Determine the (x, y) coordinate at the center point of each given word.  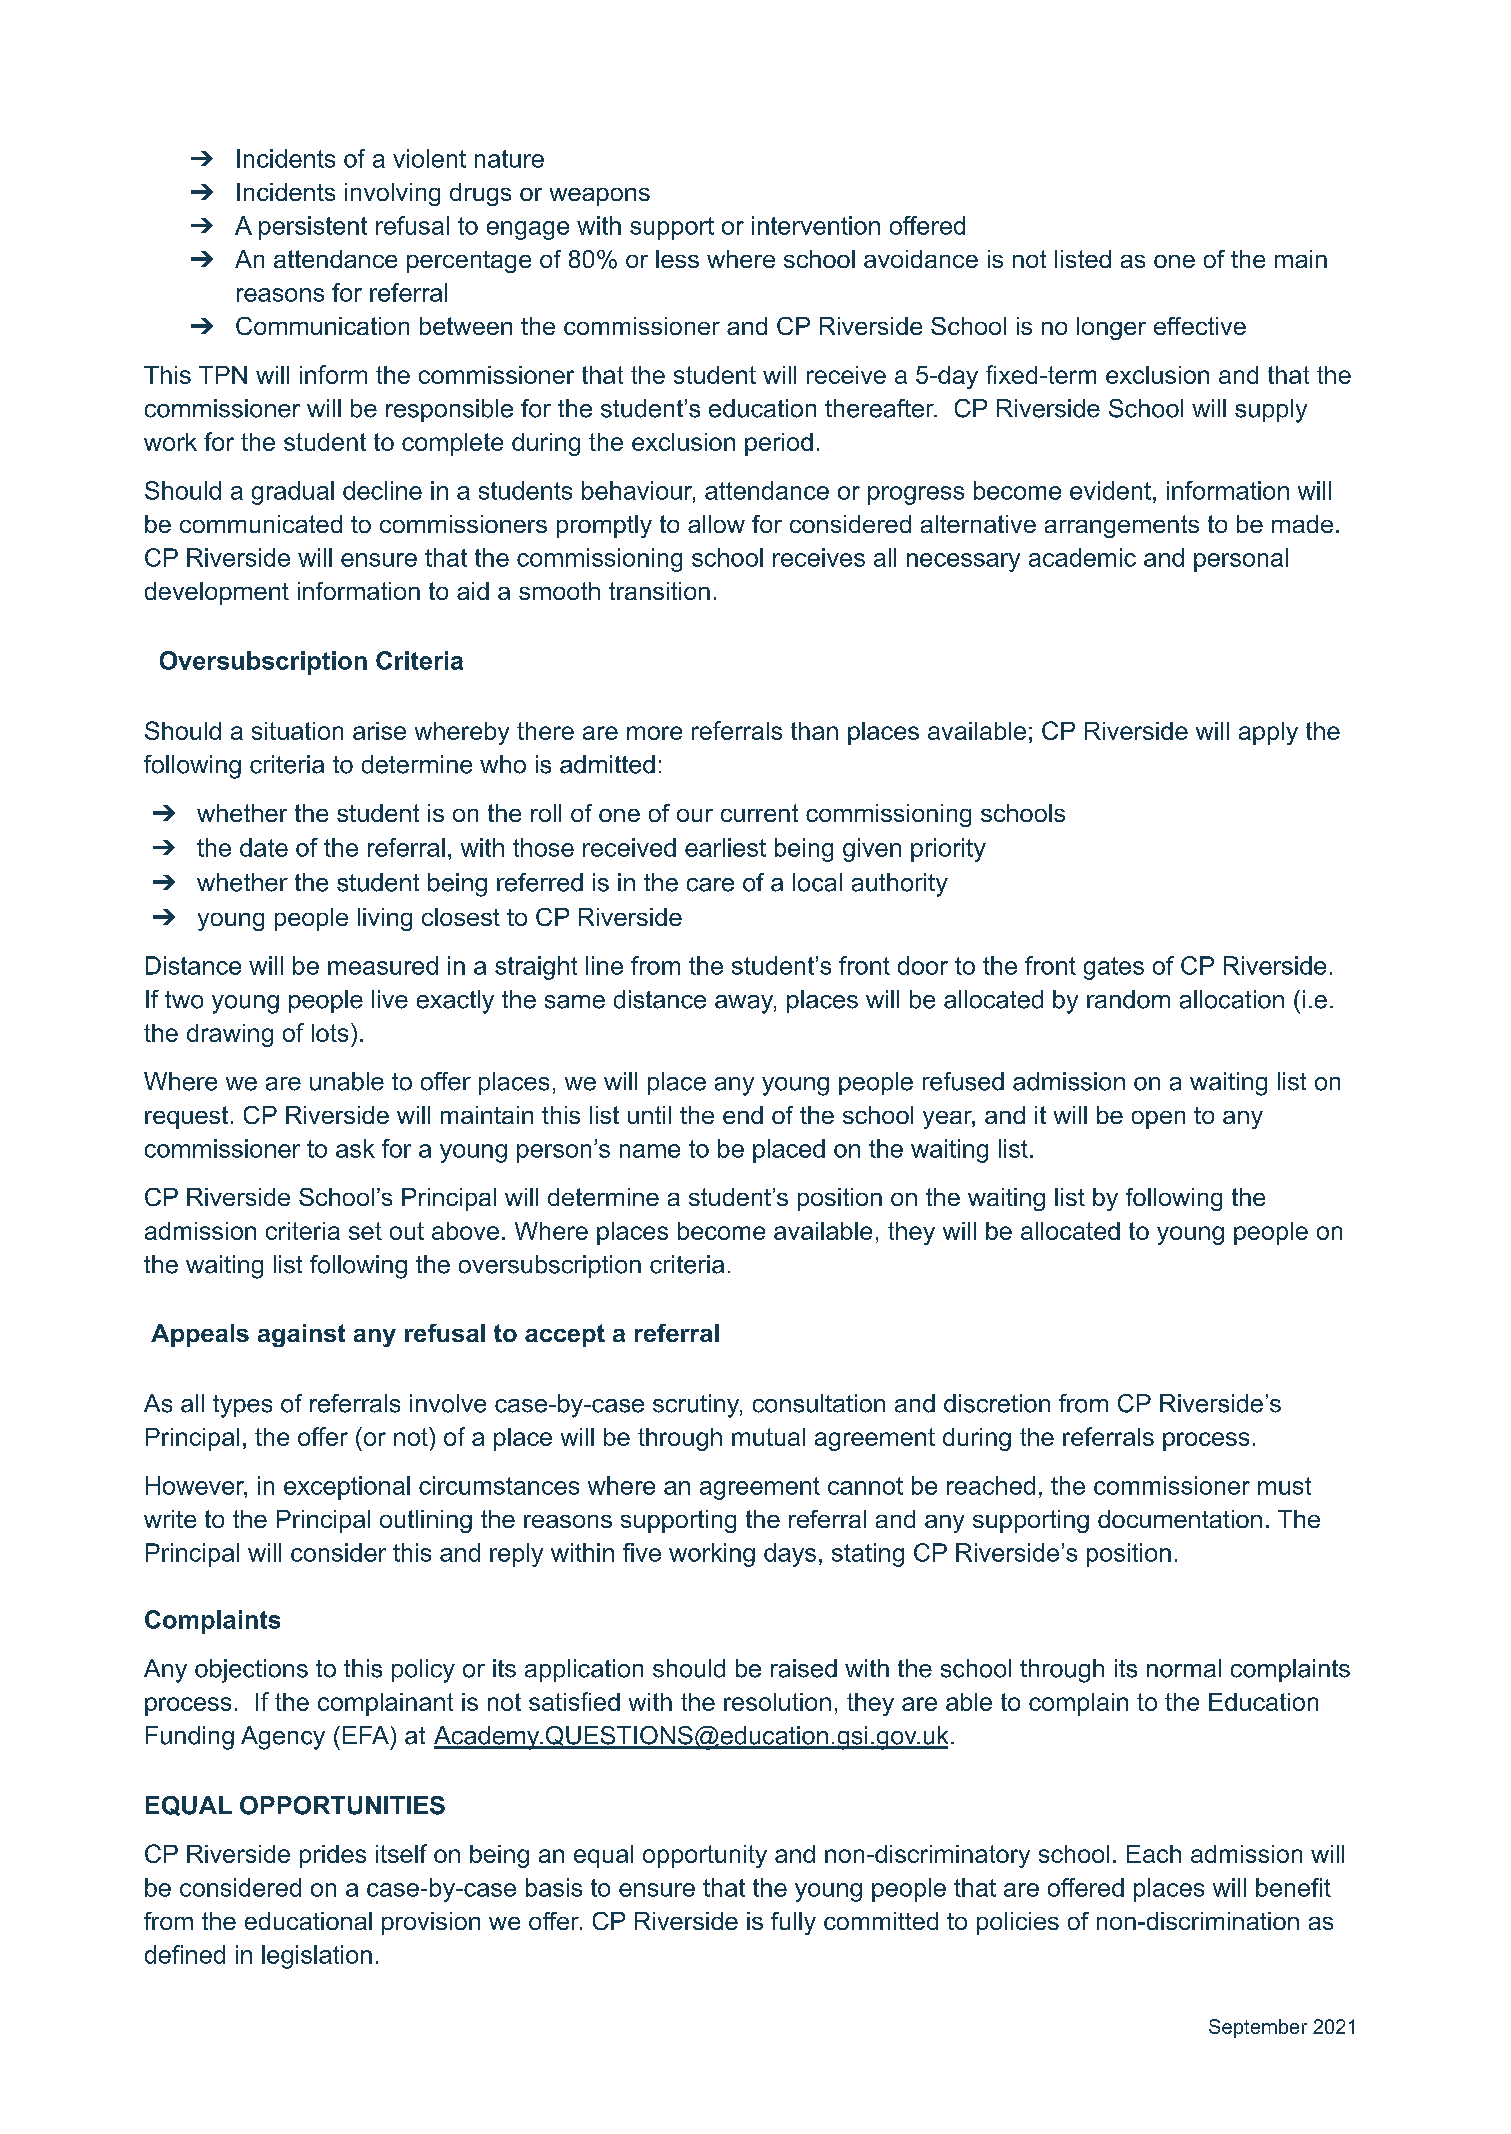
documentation (1180, 1519)
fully (793, 1923)
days (790, 1555)
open (1158, 1120)
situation (297, 731)
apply (1268, 733)
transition (659, 591)
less (677, 259)
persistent (313, 228)
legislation (317, 1957)
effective (1200, 326)
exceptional (347, 1488)
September (1258, 2028)
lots (330, 1033)
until (649, 1115)
